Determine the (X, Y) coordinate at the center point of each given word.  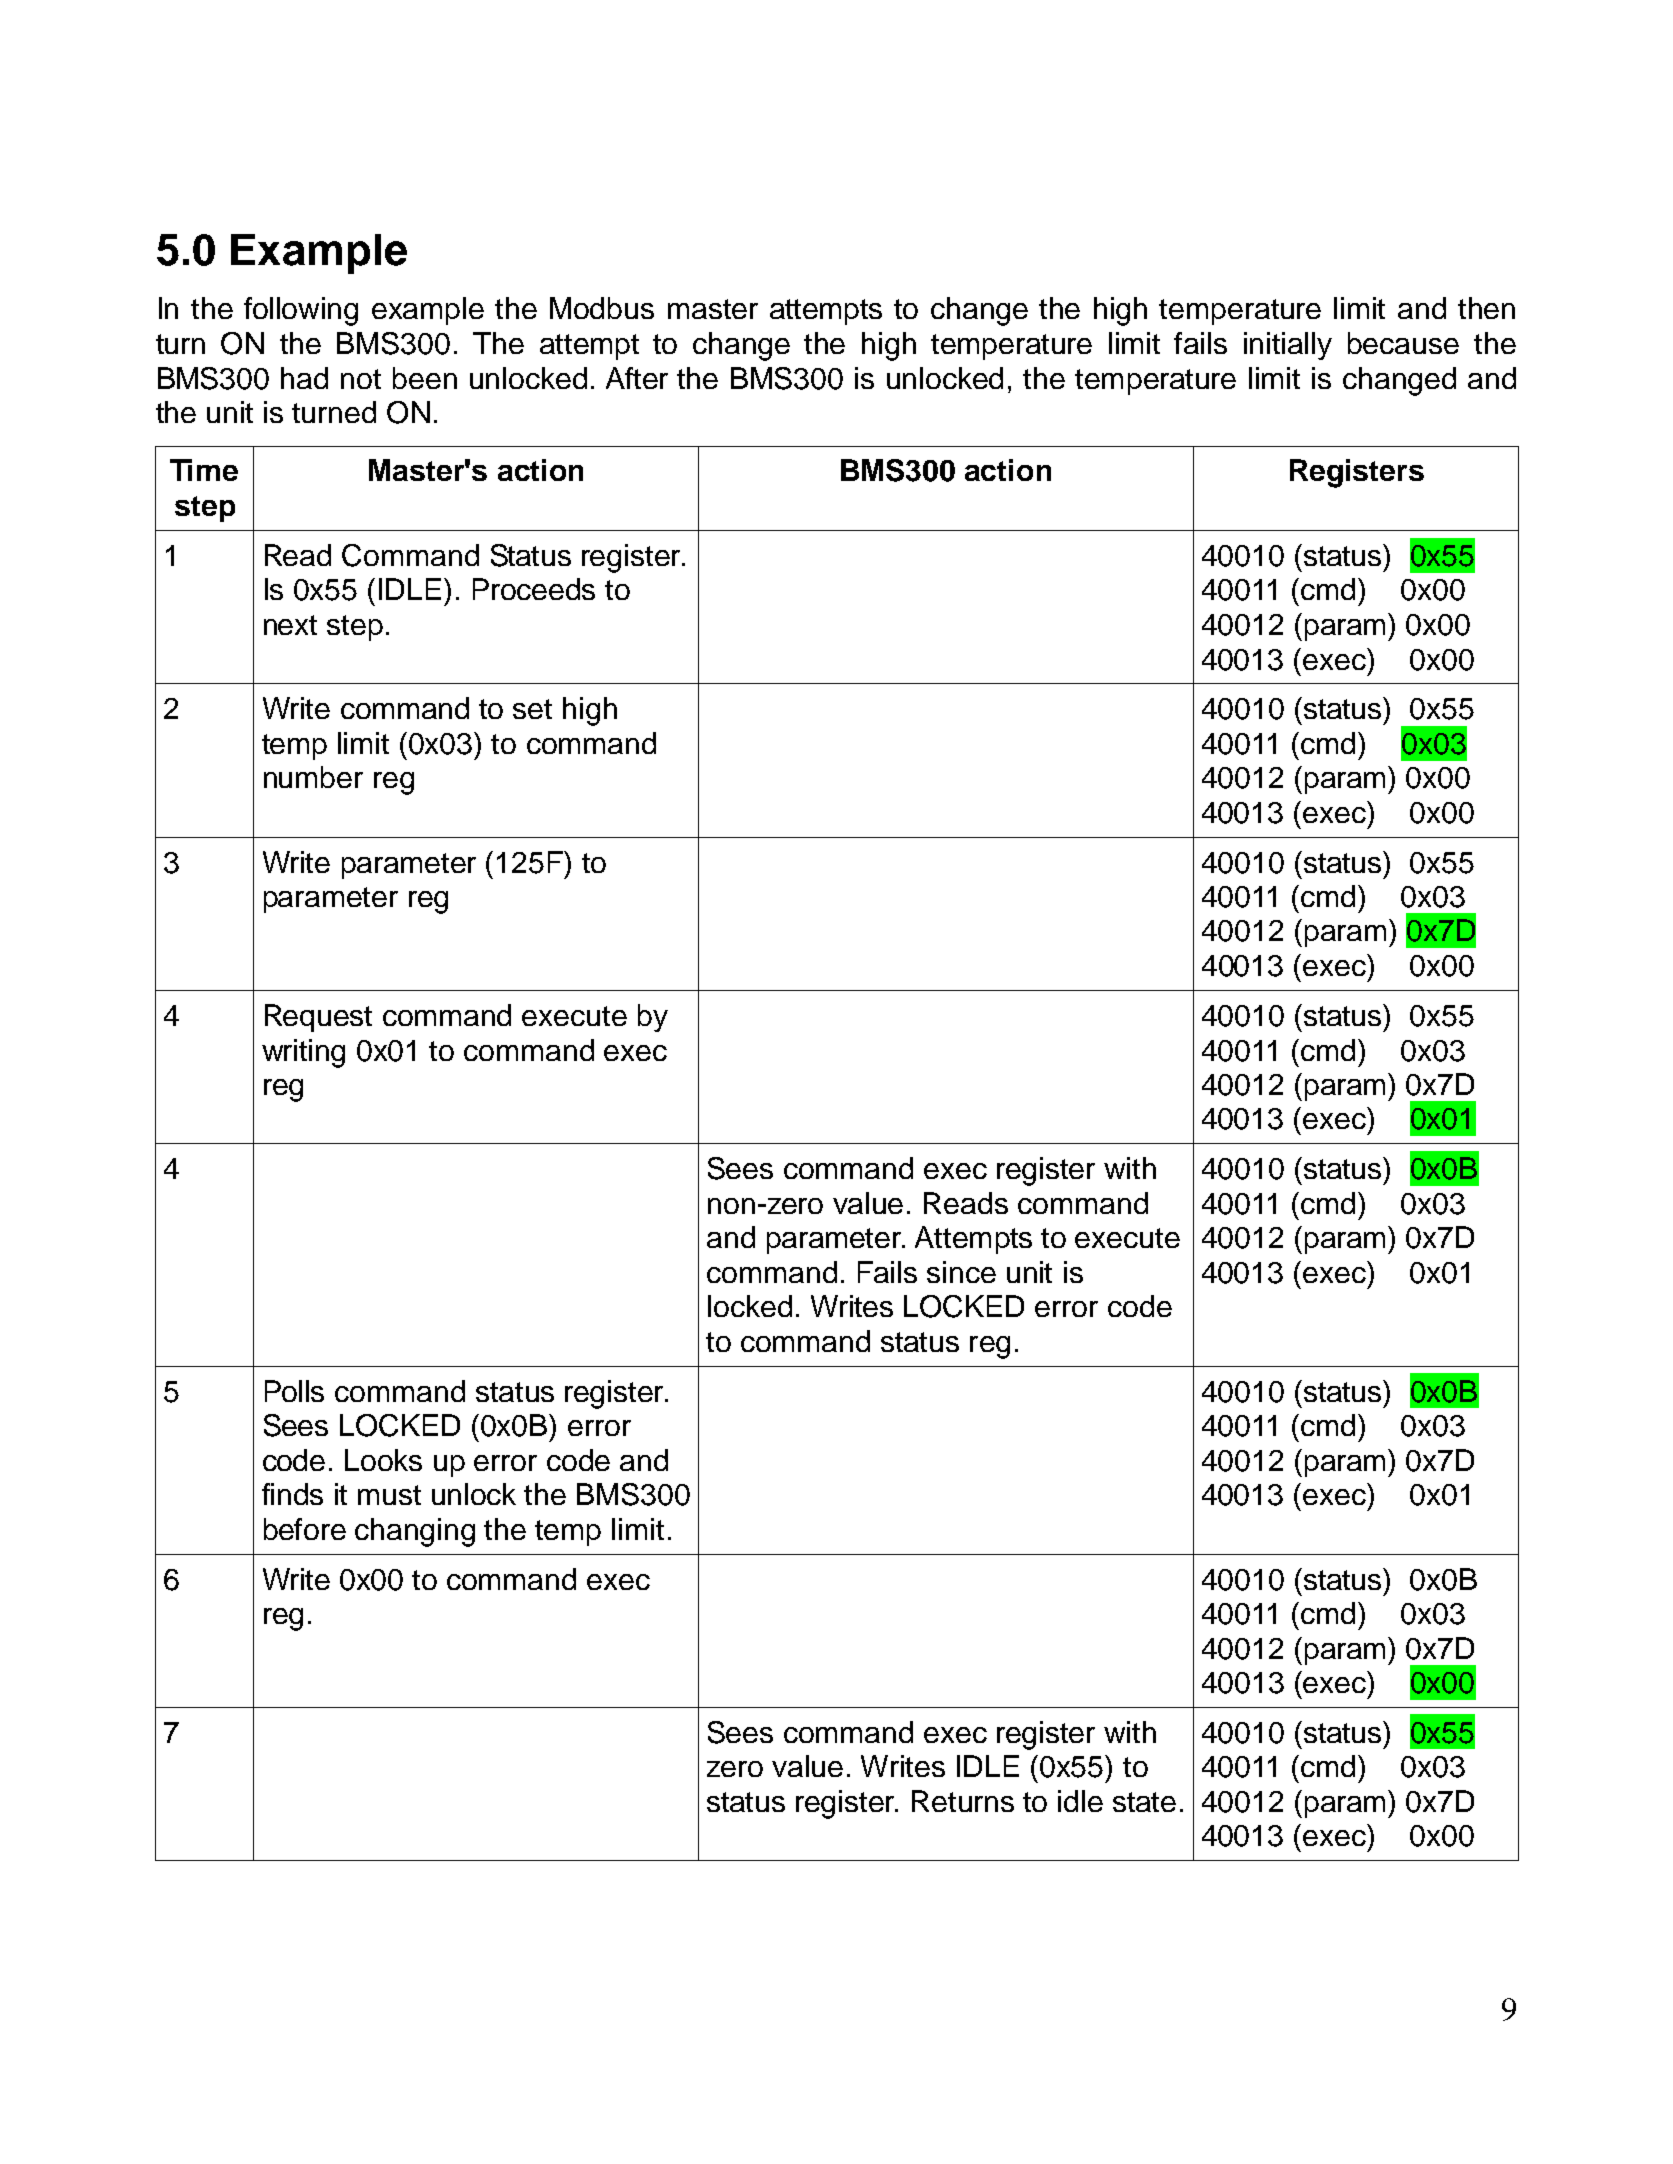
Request (318, 1018)
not (361, 379)
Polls (294, 1391)
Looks (383, 1460)
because (1403, 343)
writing (303, 1053)
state (1144, 1802)
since (961, 1272)
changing (415, 1532)
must (389, 1495)
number (313, 777)
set (532, 709)
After (637, 378)
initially (1288, 346)
